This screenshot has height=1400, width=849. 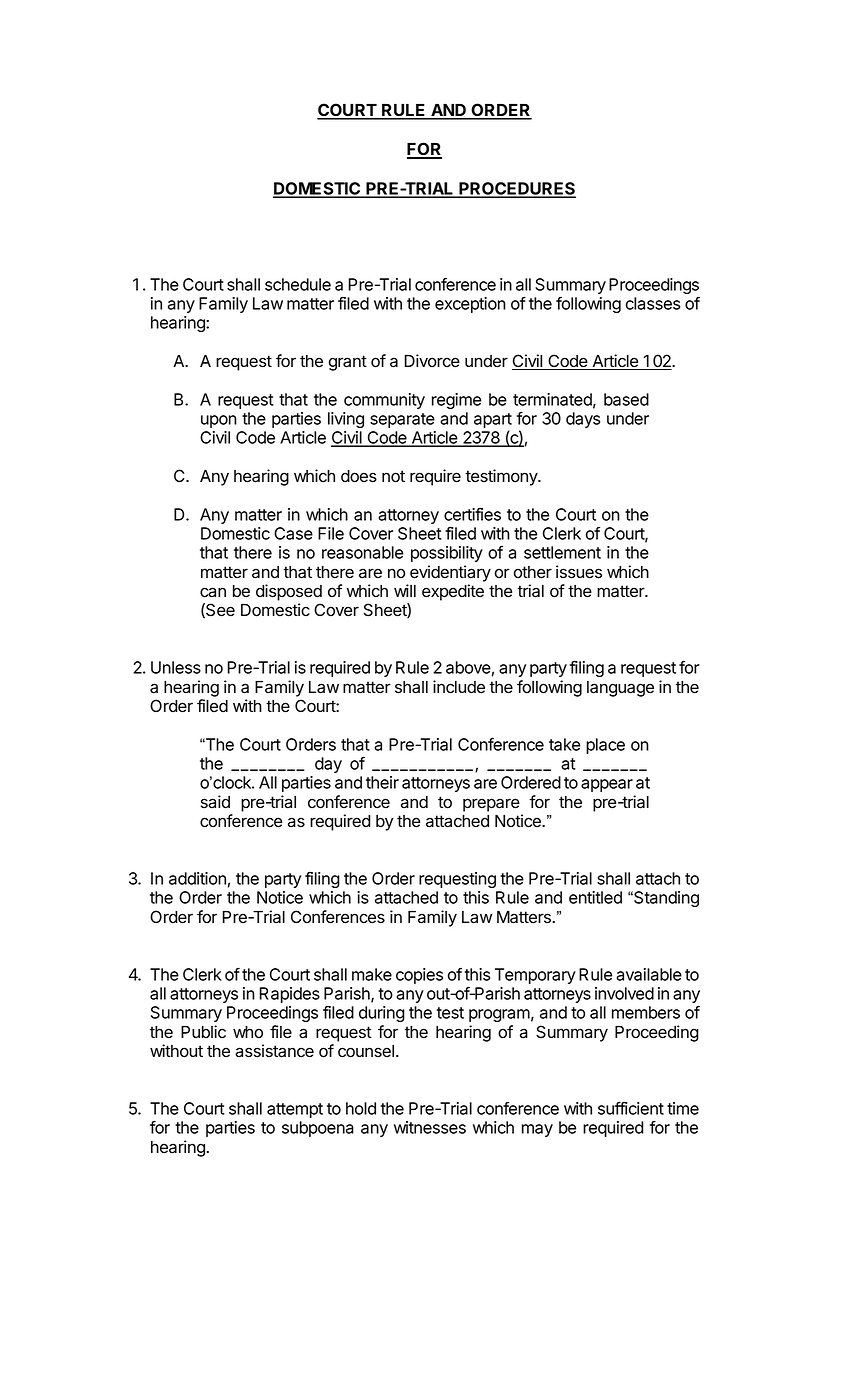 I want to click on include, so click(x=459, y=687).
